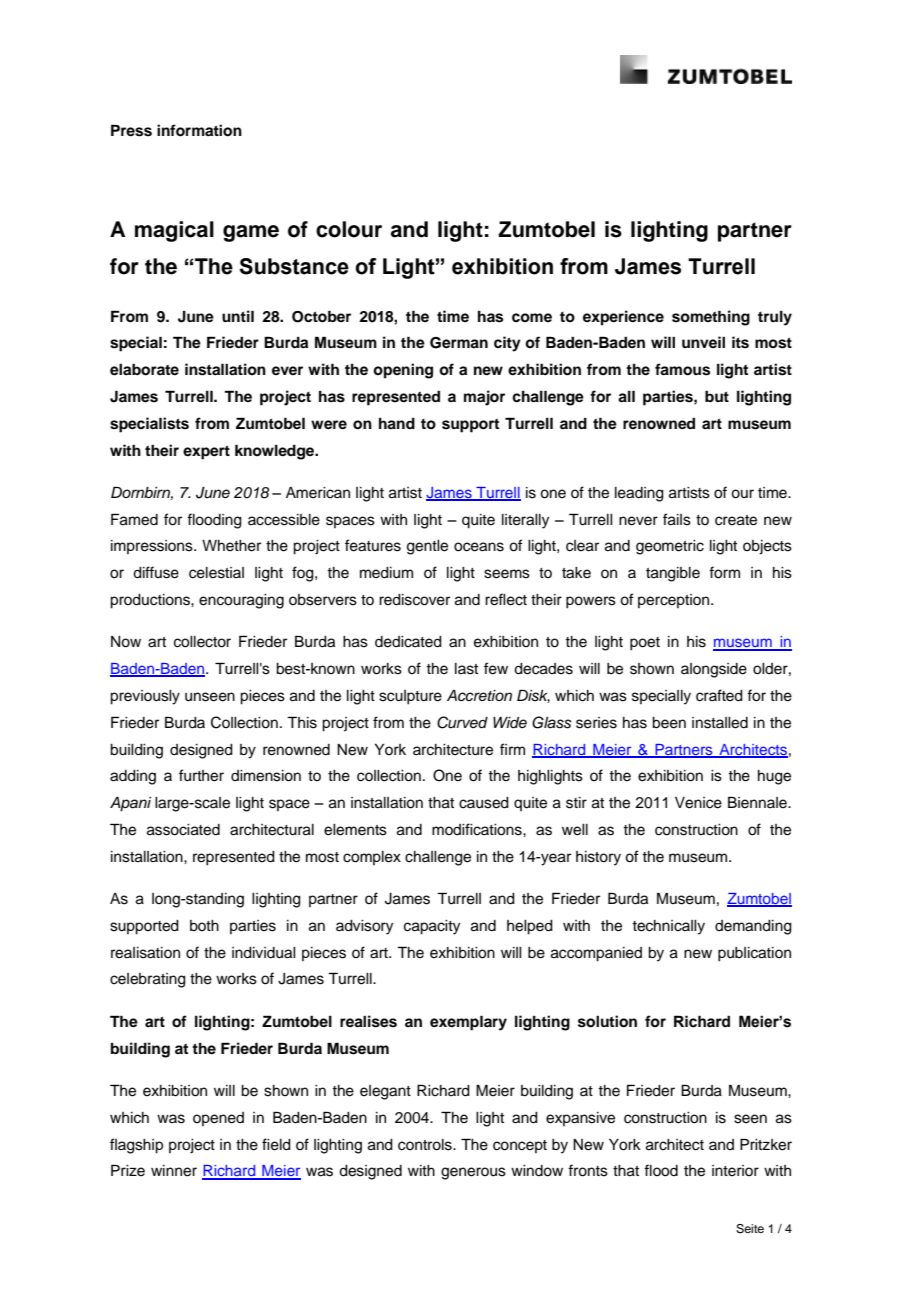 The height and width of the page is (1308, 924). What do you see at coordinates (174, 1171) in the page?
I see `winner` at bounding box center [174, 1171].
